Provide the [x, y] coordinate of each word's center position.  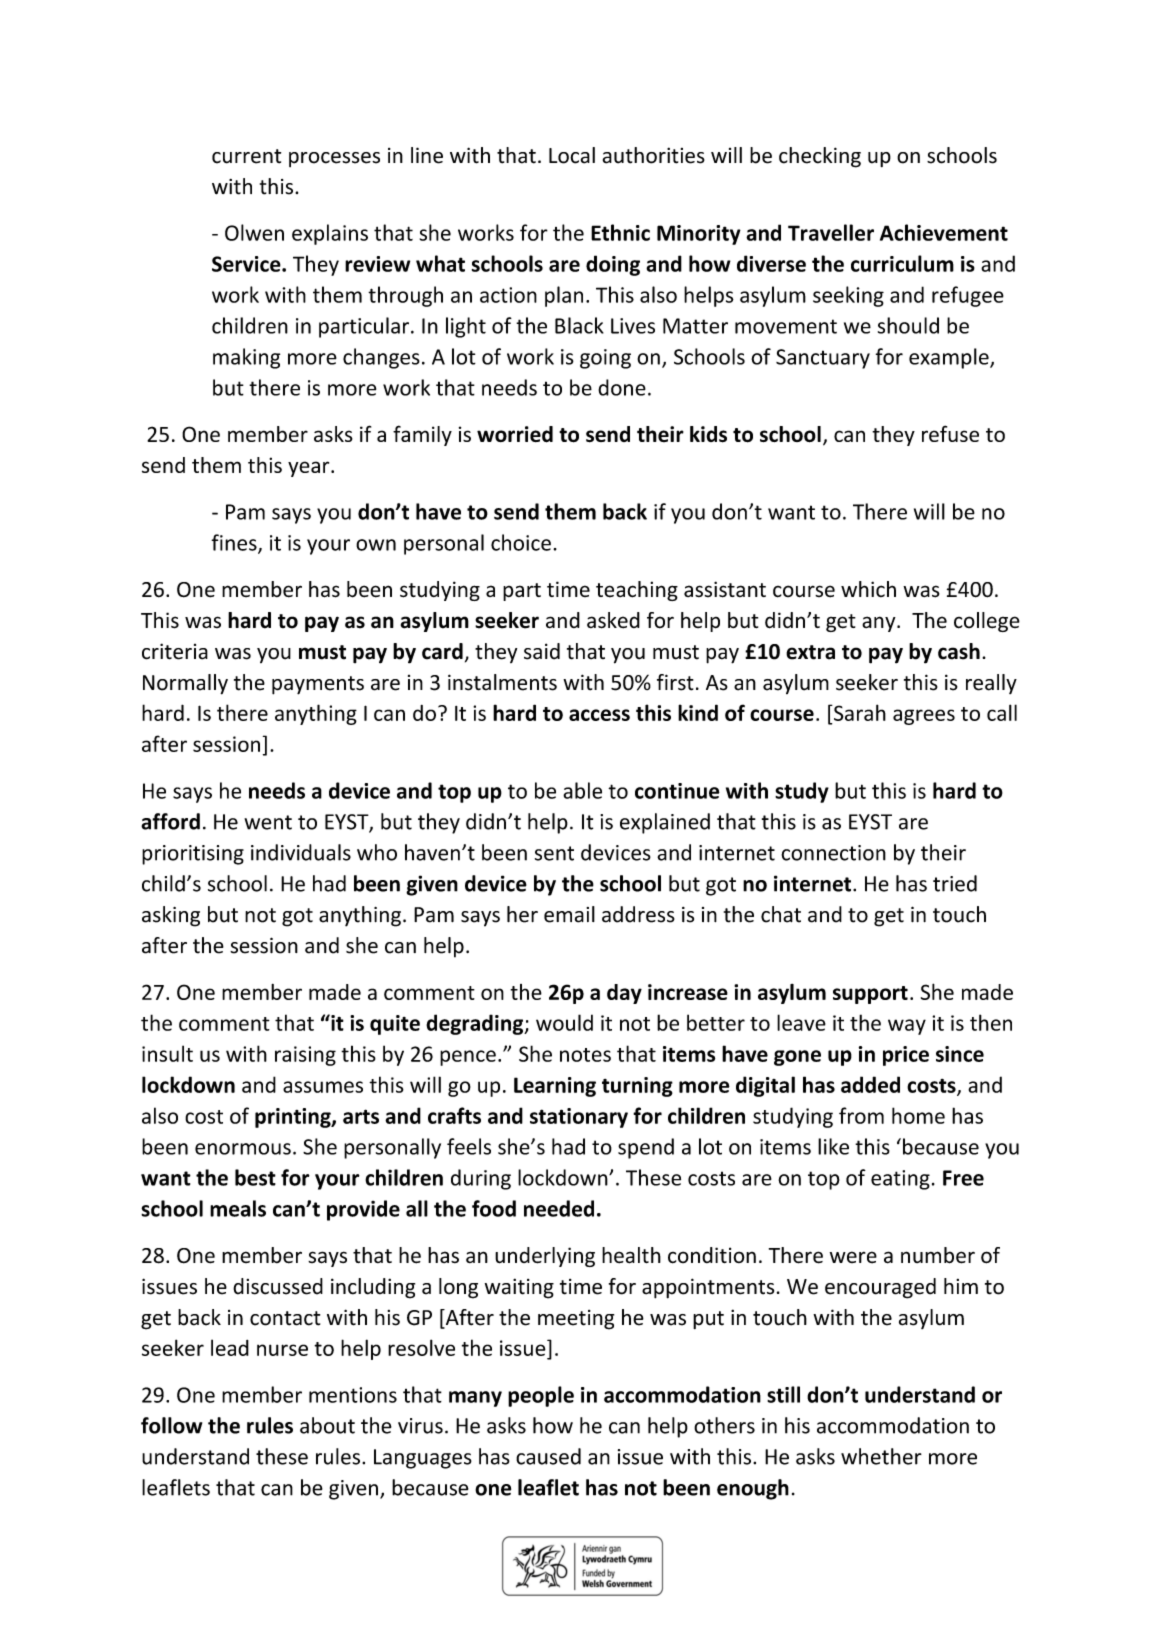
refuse [950, 433]
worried [515, 434]
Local [572, 155]
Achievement [944, 232]
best [255, 1177]
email [569, 914]
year [310, 469]
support [870, 995]
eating [900, 1180]
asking [171, 916]
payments [318, 685]
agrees [924, 717]
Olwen [254, 232]
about [327, 1425]
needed [559, 1208]
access [599, 715]
